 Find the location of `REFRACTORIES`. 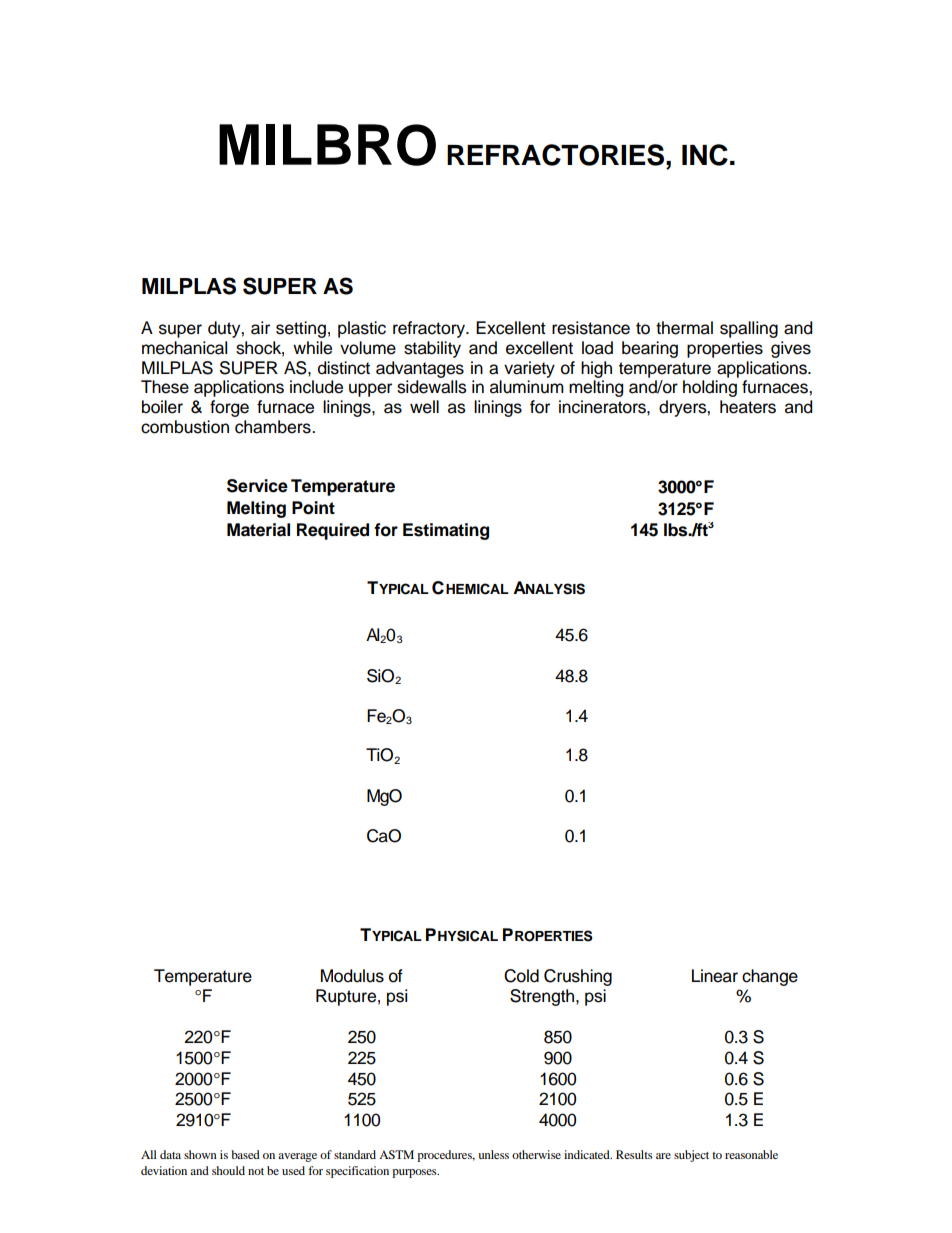

REFRACTORIES is located at coordinates (555, 155).
